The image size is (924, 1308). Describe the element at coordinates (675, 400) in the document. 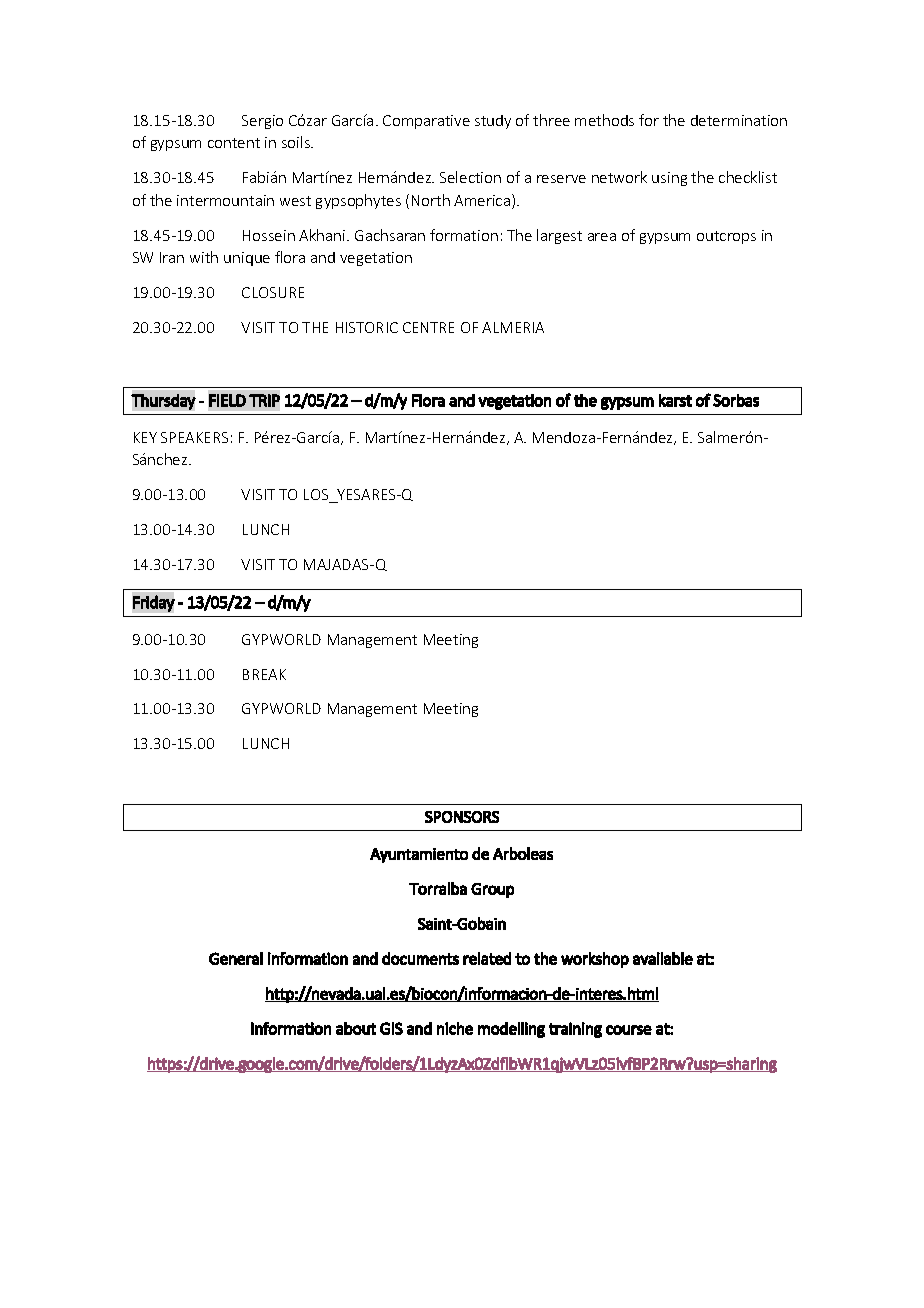

I see `karst` at that location.
